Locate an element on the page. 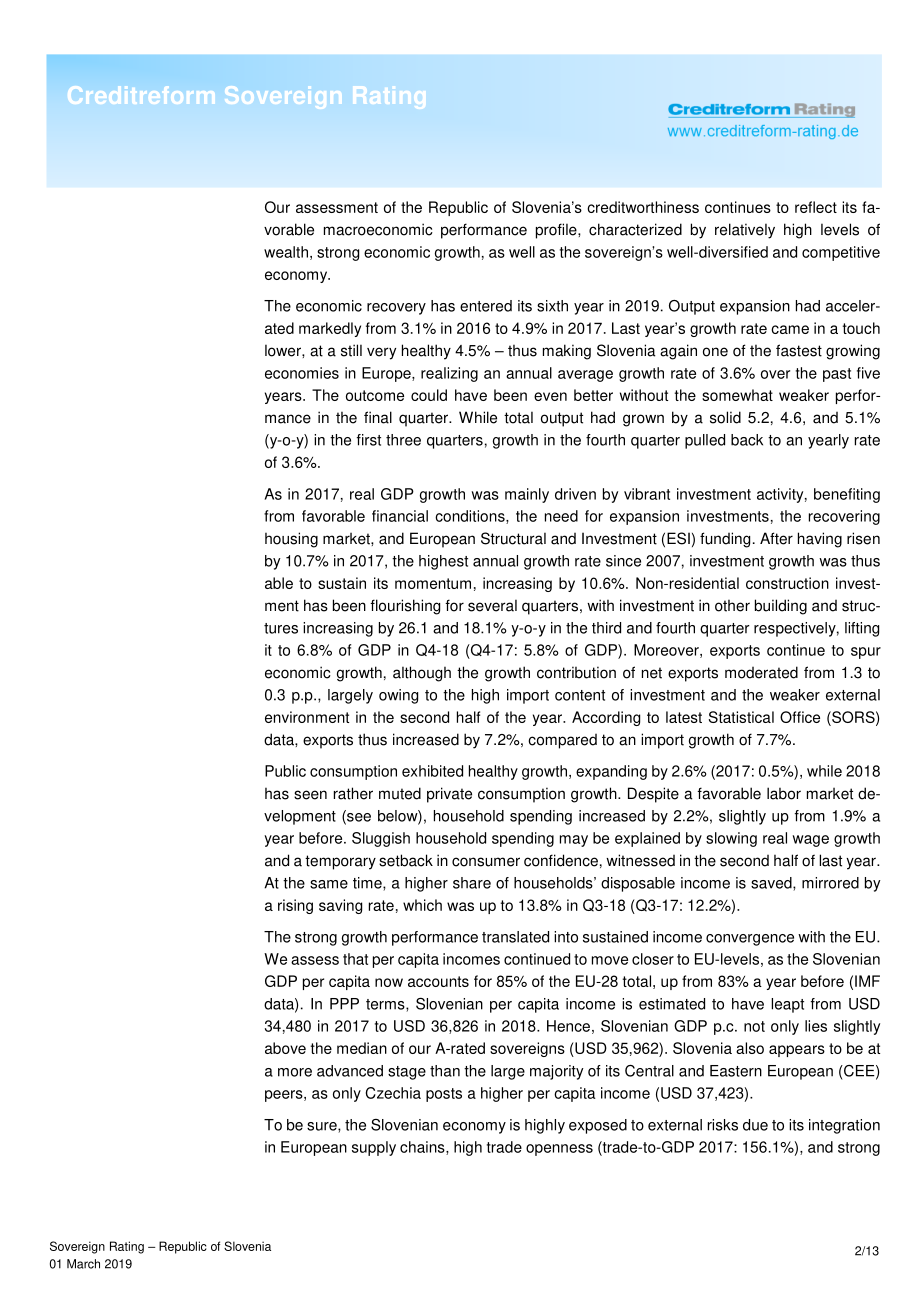 The image size is (924, 1308). housing is located at coordinates (291, 540).
